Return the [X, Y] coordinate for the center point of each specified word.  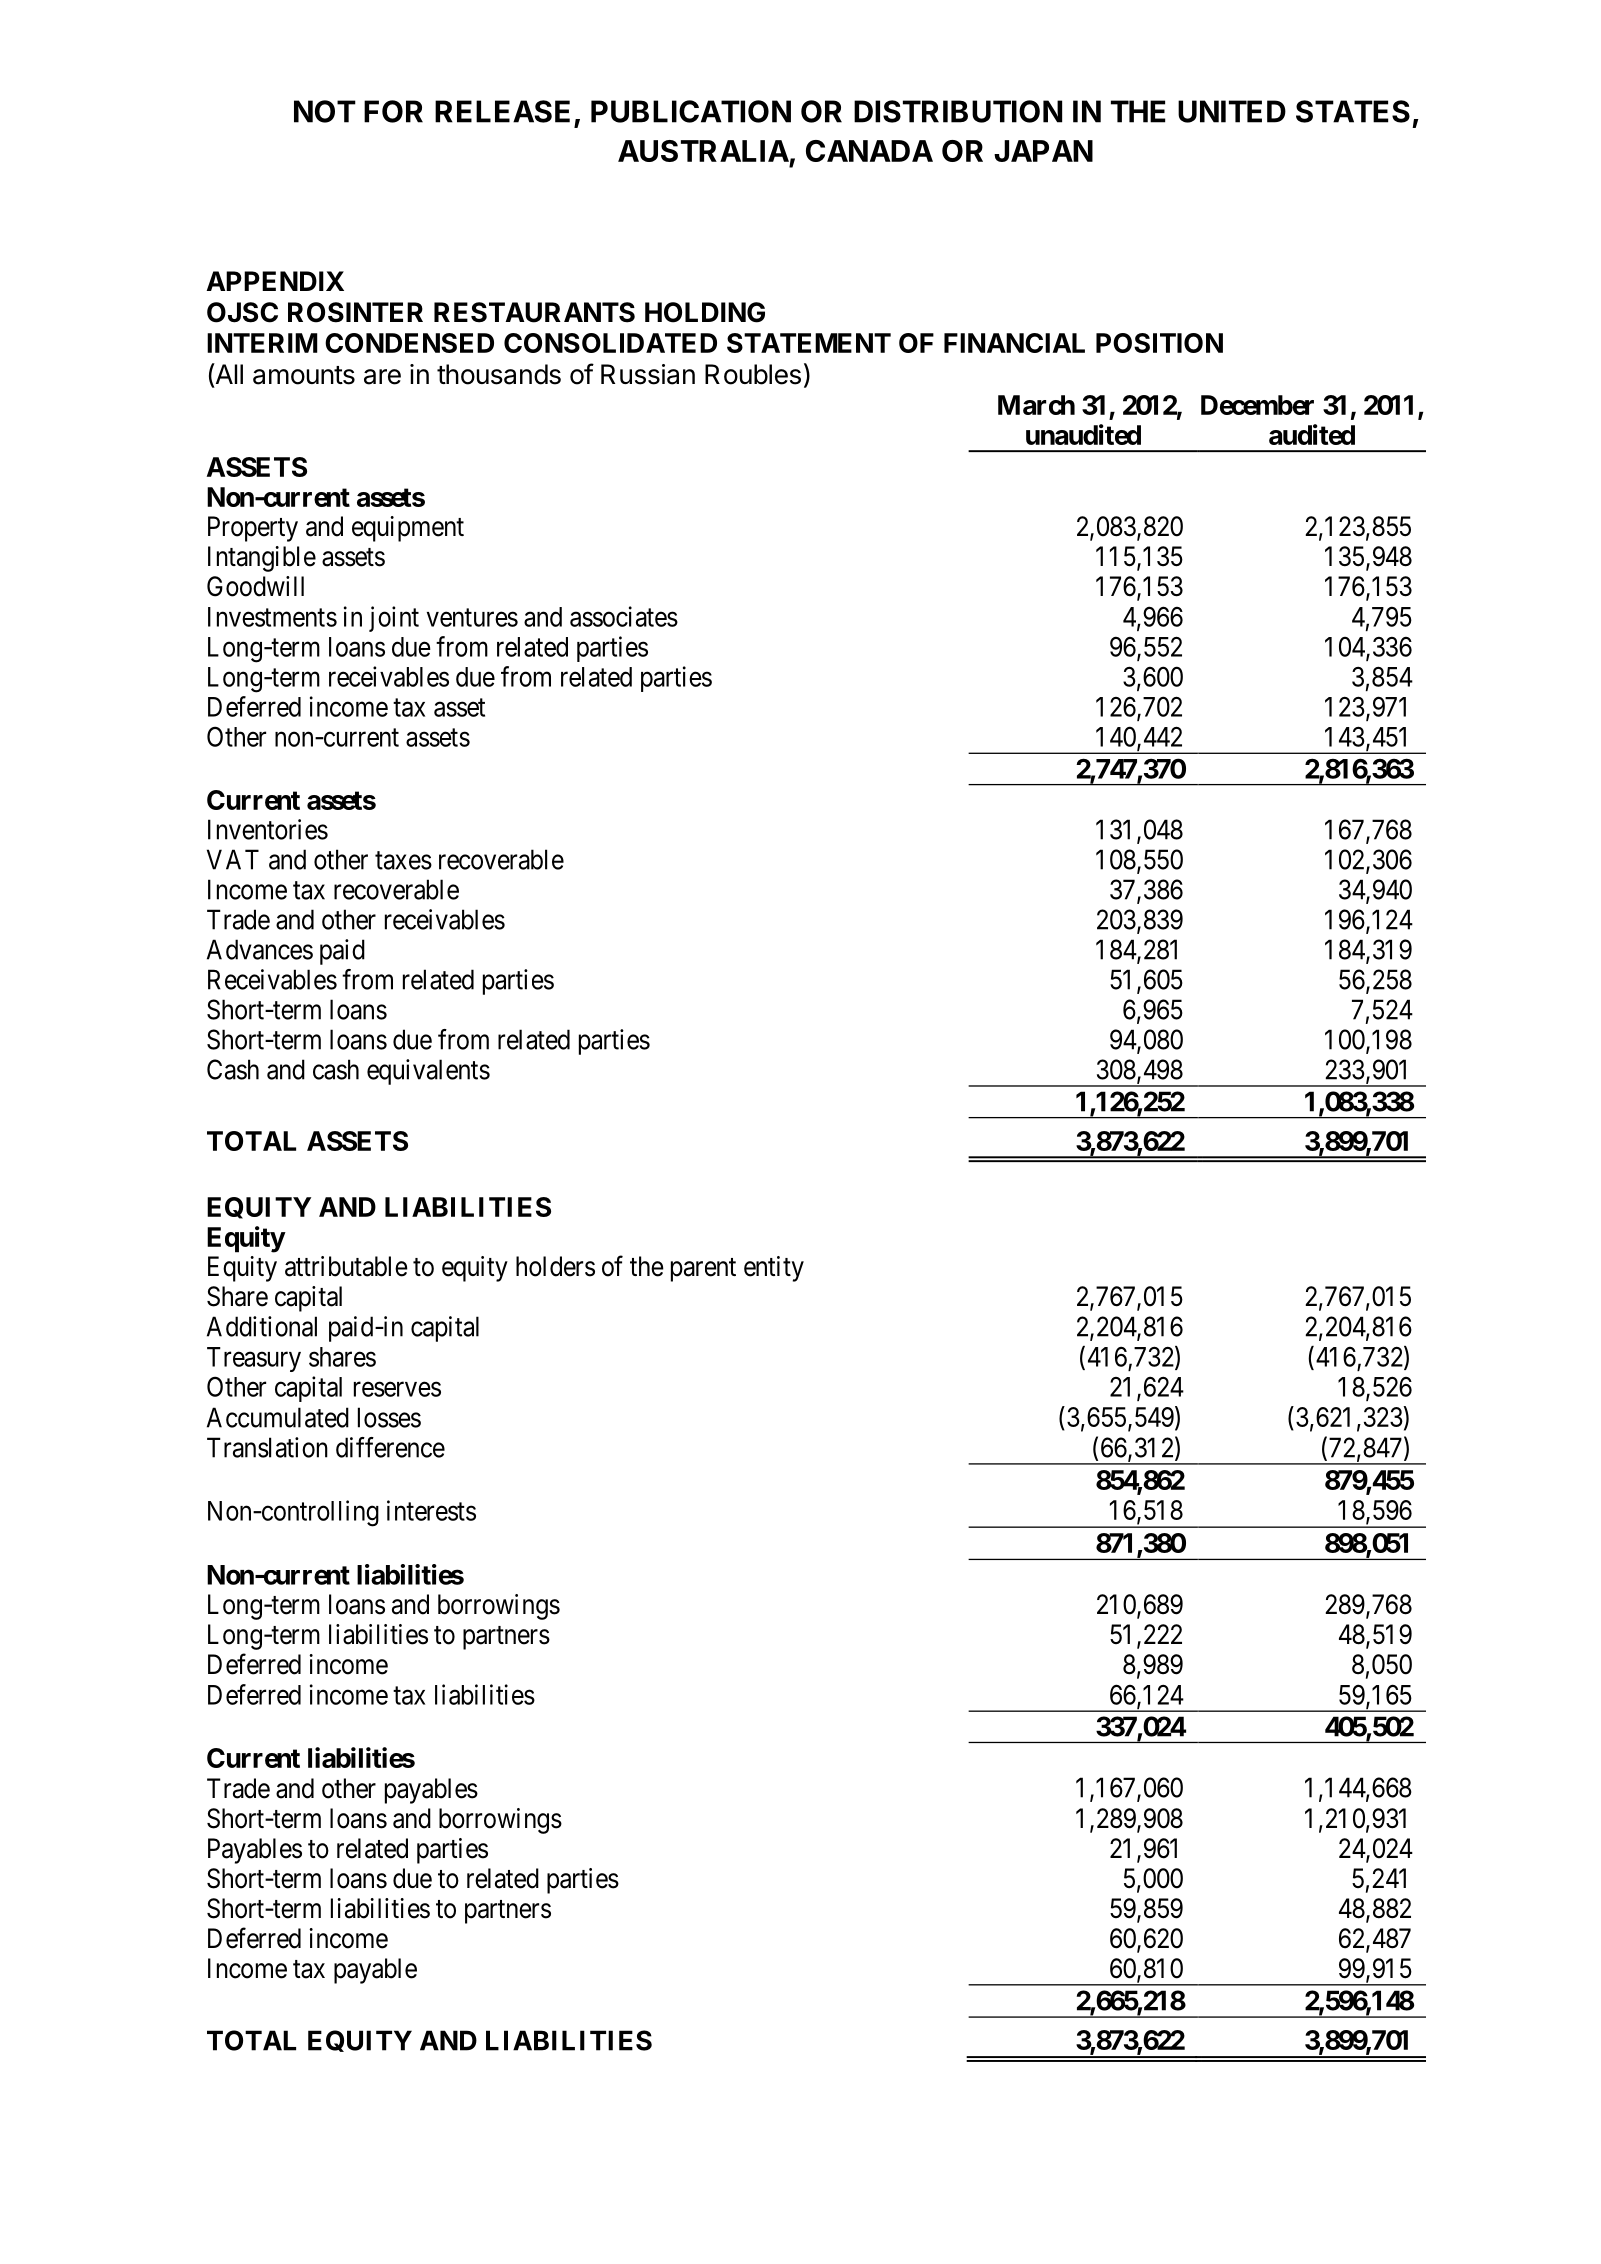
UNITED [1232, 111]
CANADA [869, 151]
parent [703, 1270]
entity [774, 1269]
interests [431, 1510]
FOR [393, 111]
